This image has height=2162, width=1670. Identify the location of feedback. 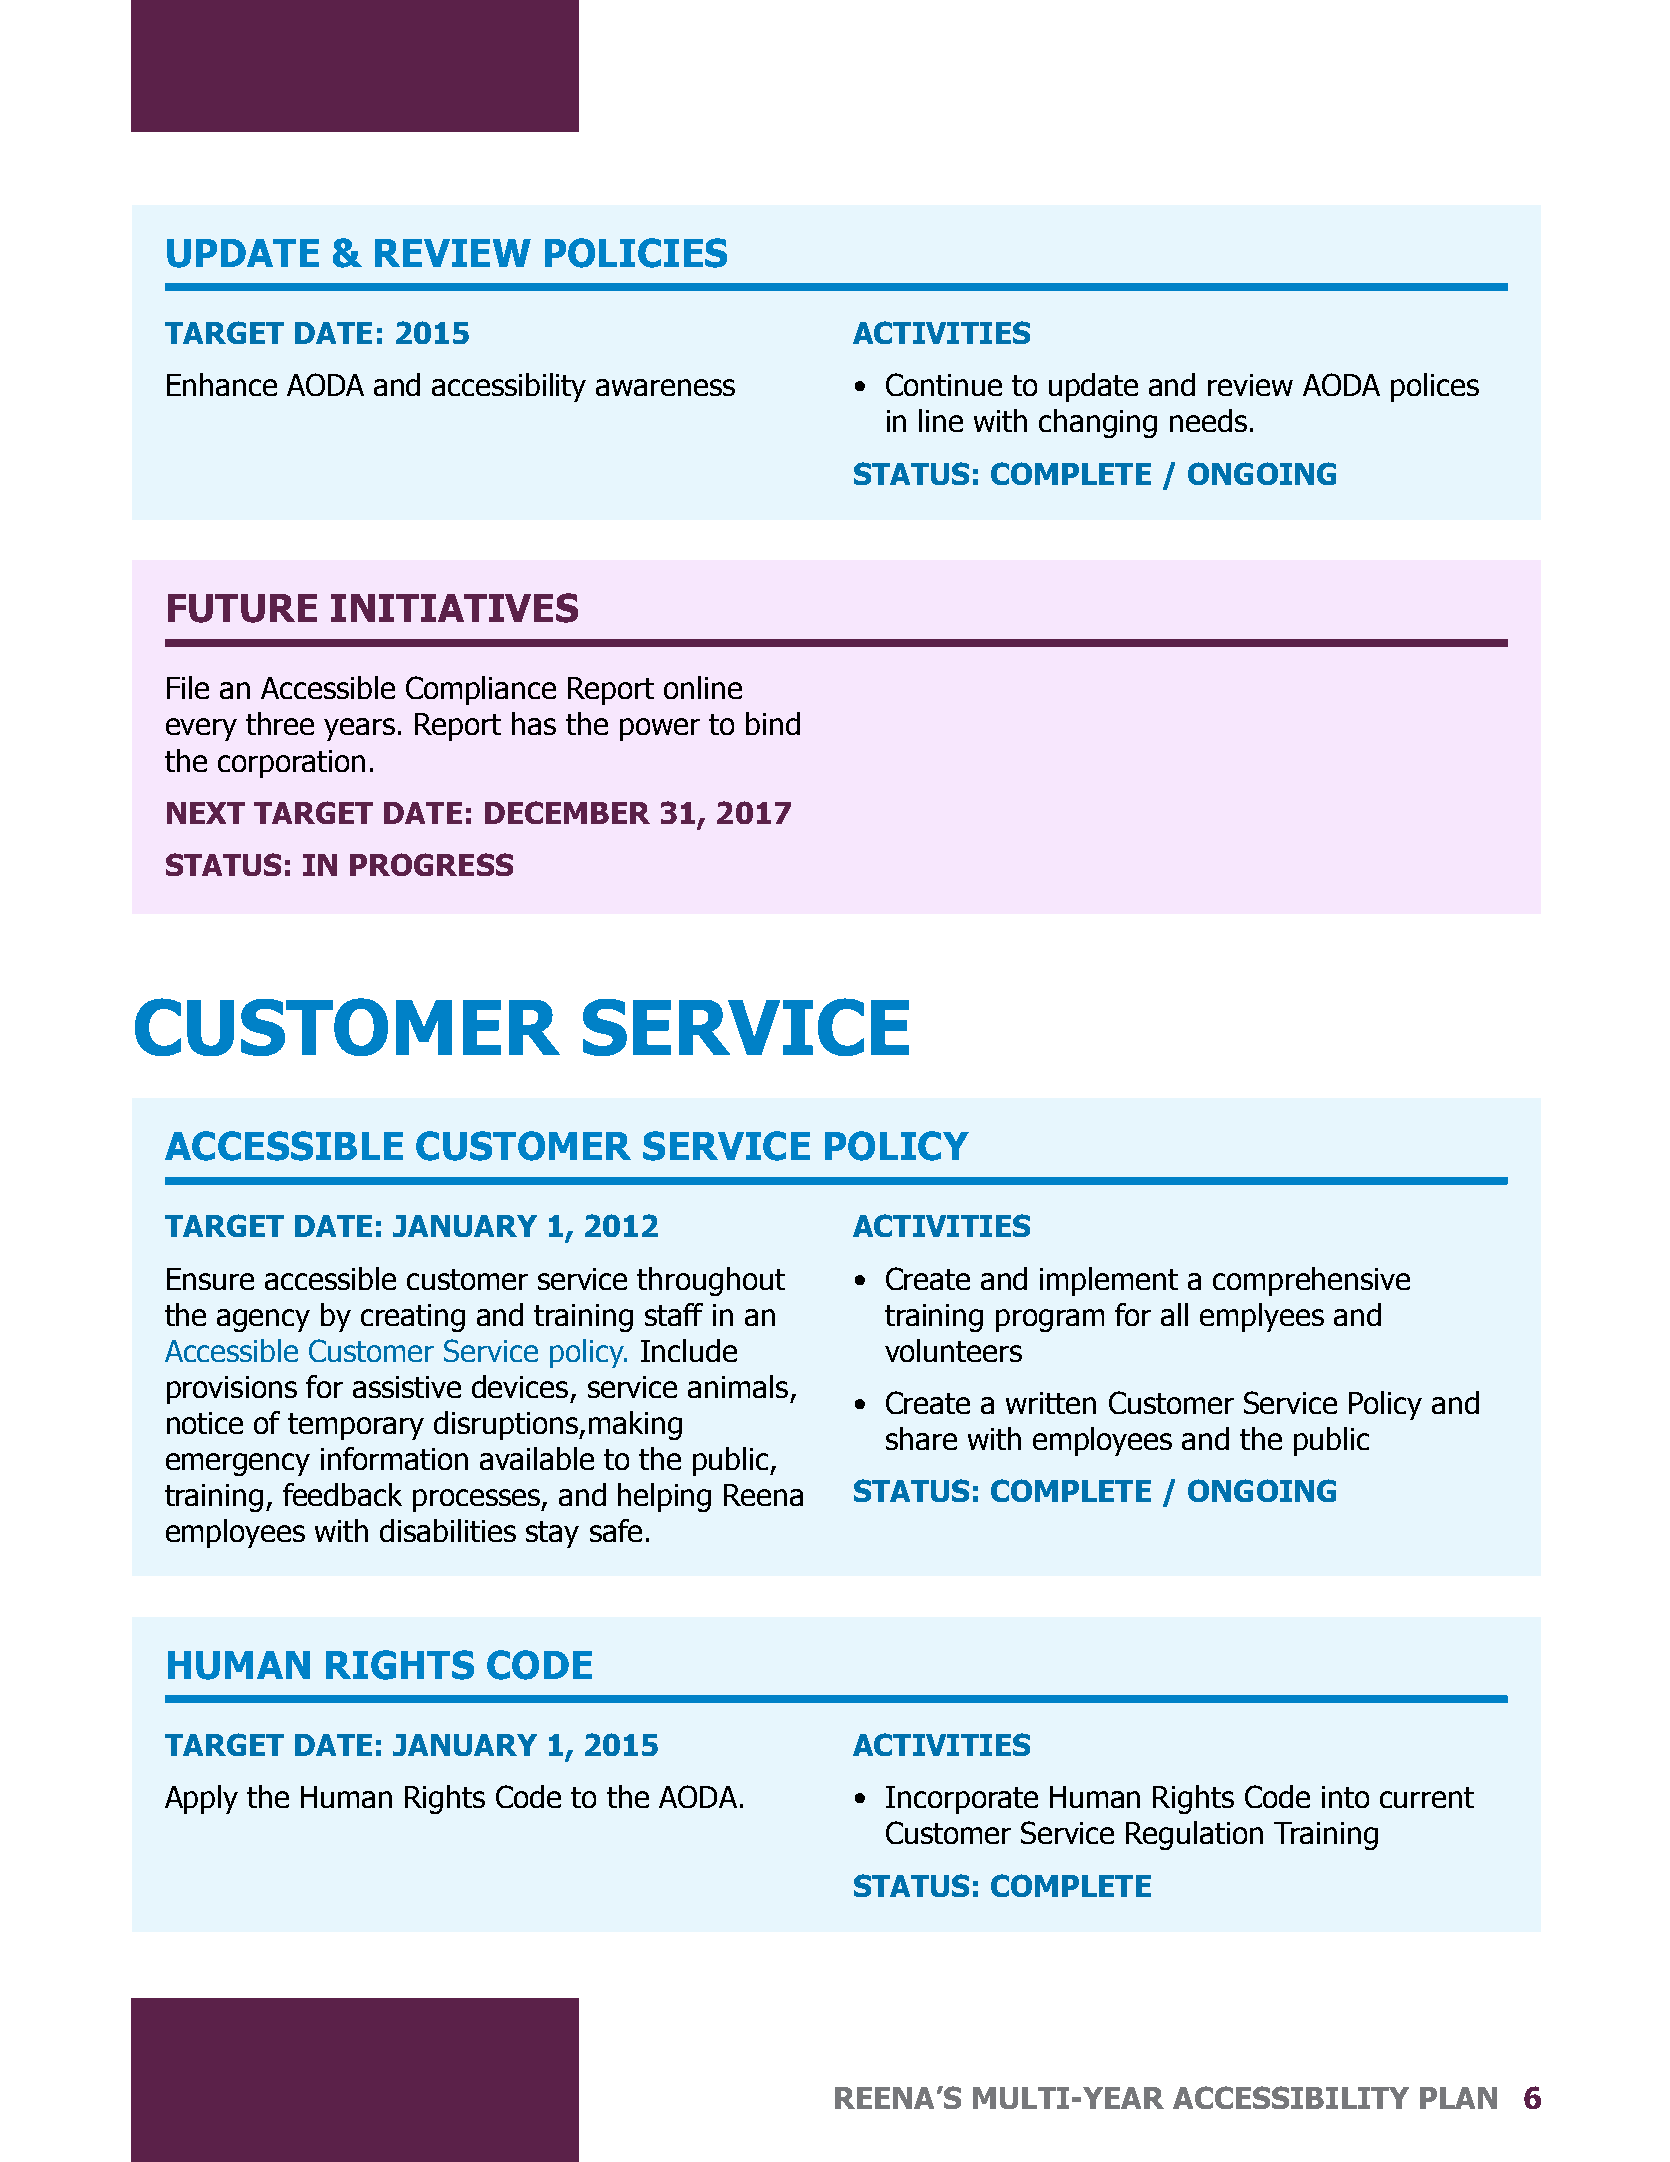
(342, 1494).
